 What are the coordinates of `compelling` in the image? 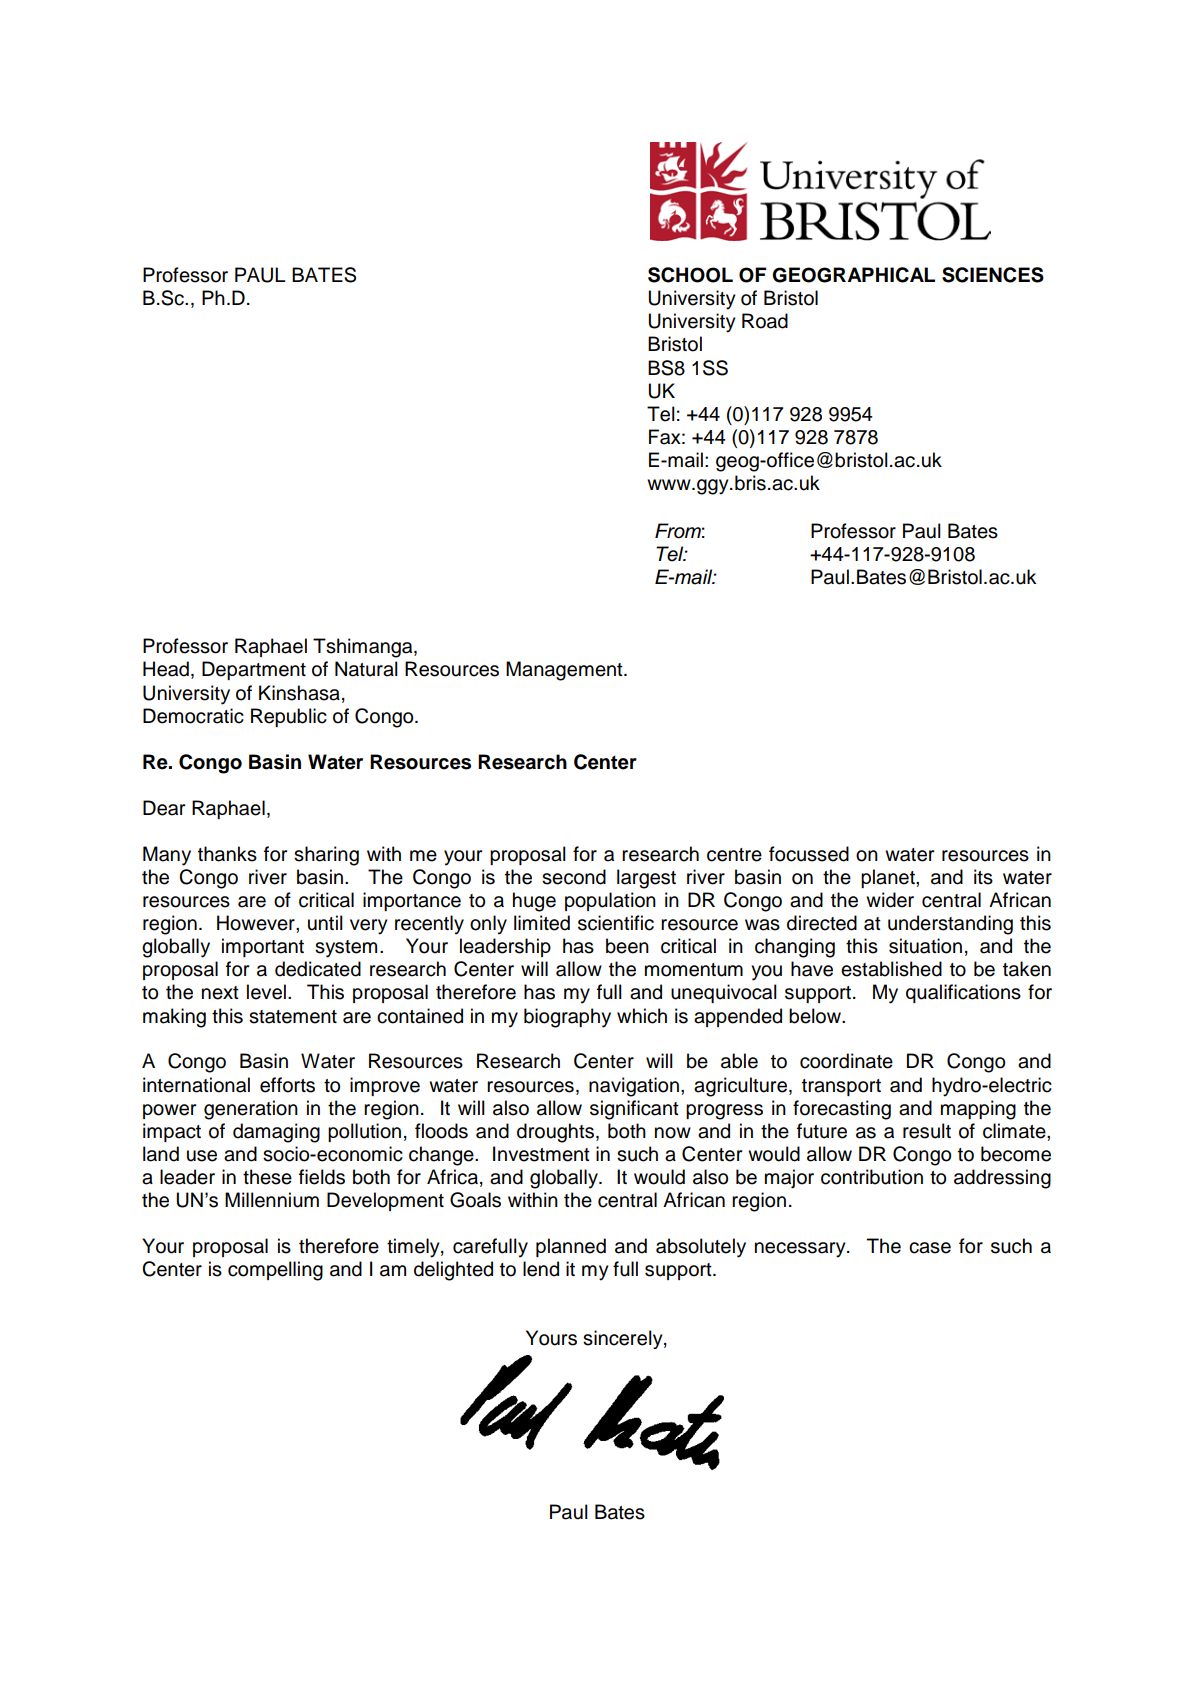 It's located at (275, 1271).
